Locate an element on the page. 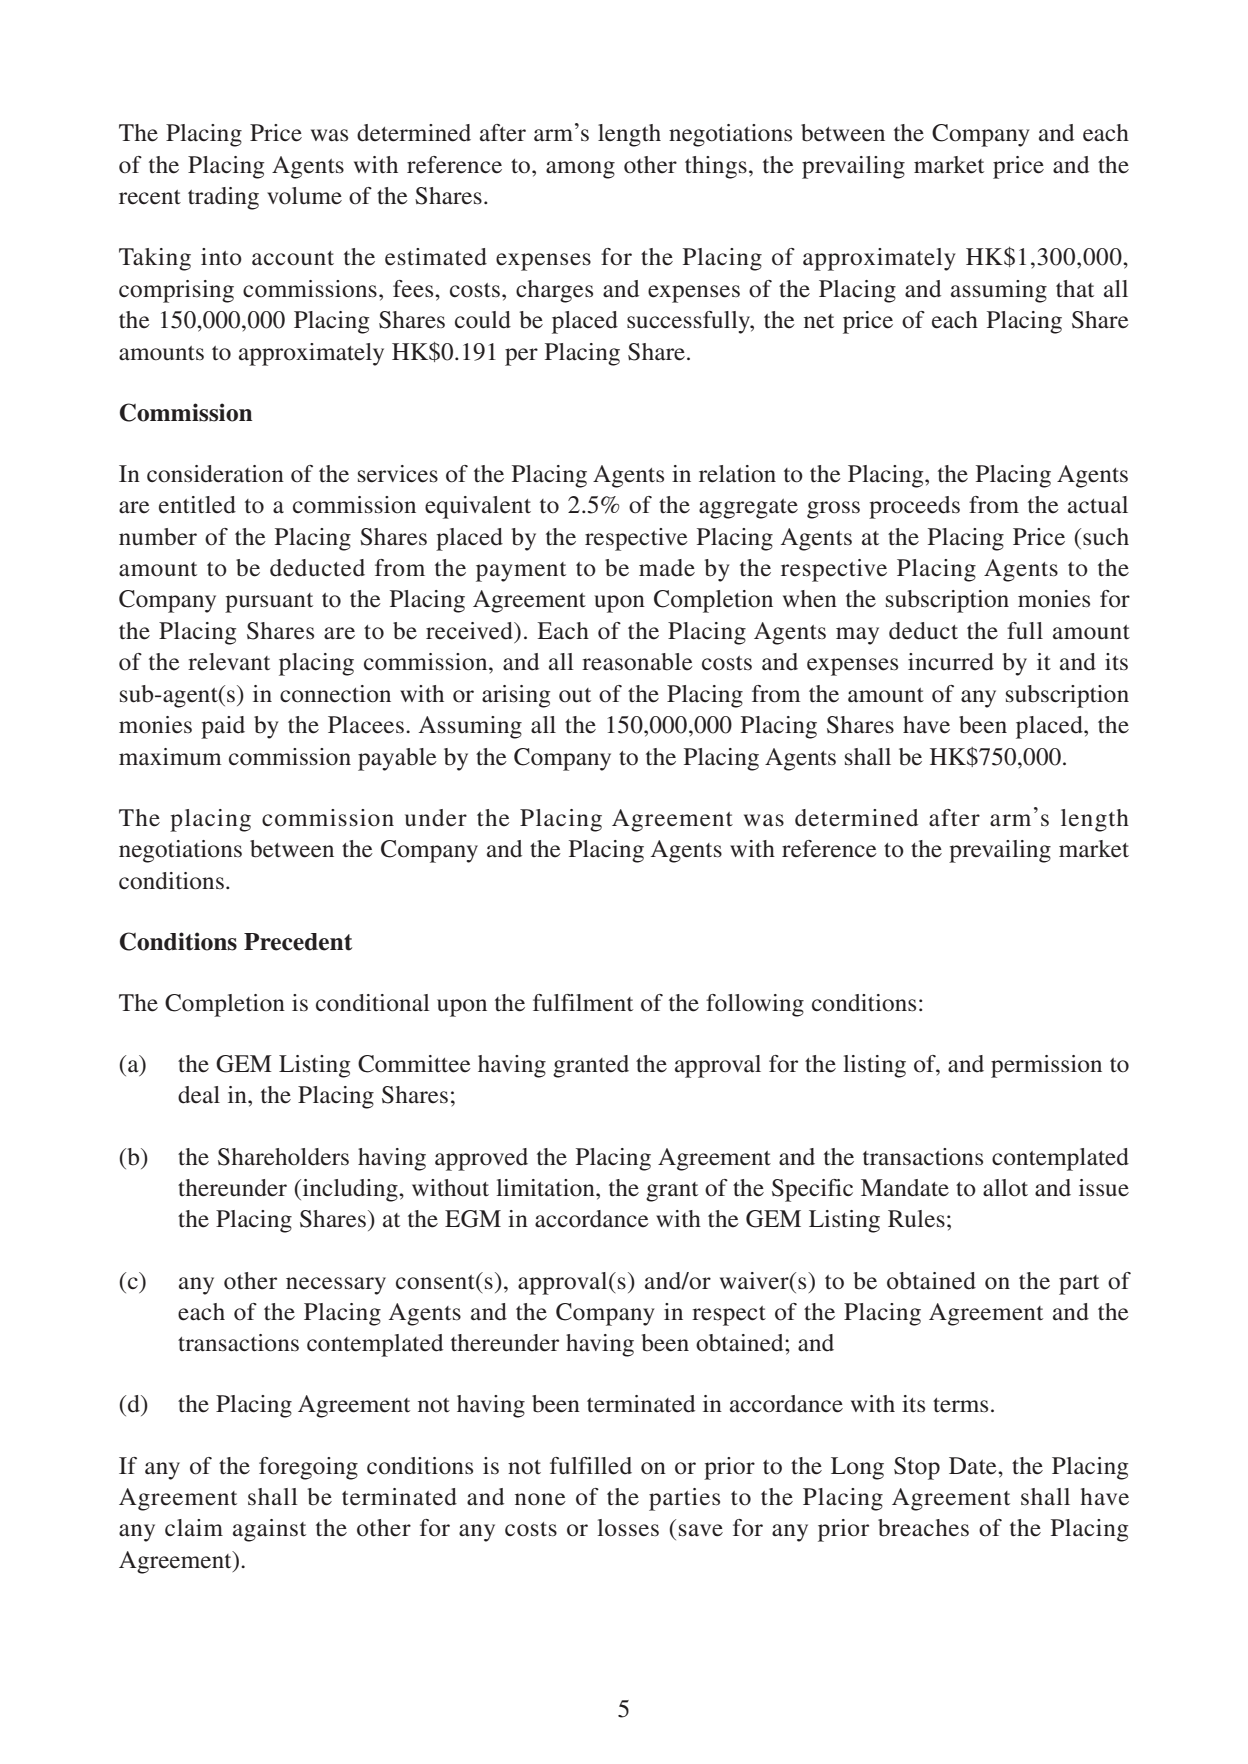 The image size is (1248, 1764). incurred is located at coordinates (951, 662).
